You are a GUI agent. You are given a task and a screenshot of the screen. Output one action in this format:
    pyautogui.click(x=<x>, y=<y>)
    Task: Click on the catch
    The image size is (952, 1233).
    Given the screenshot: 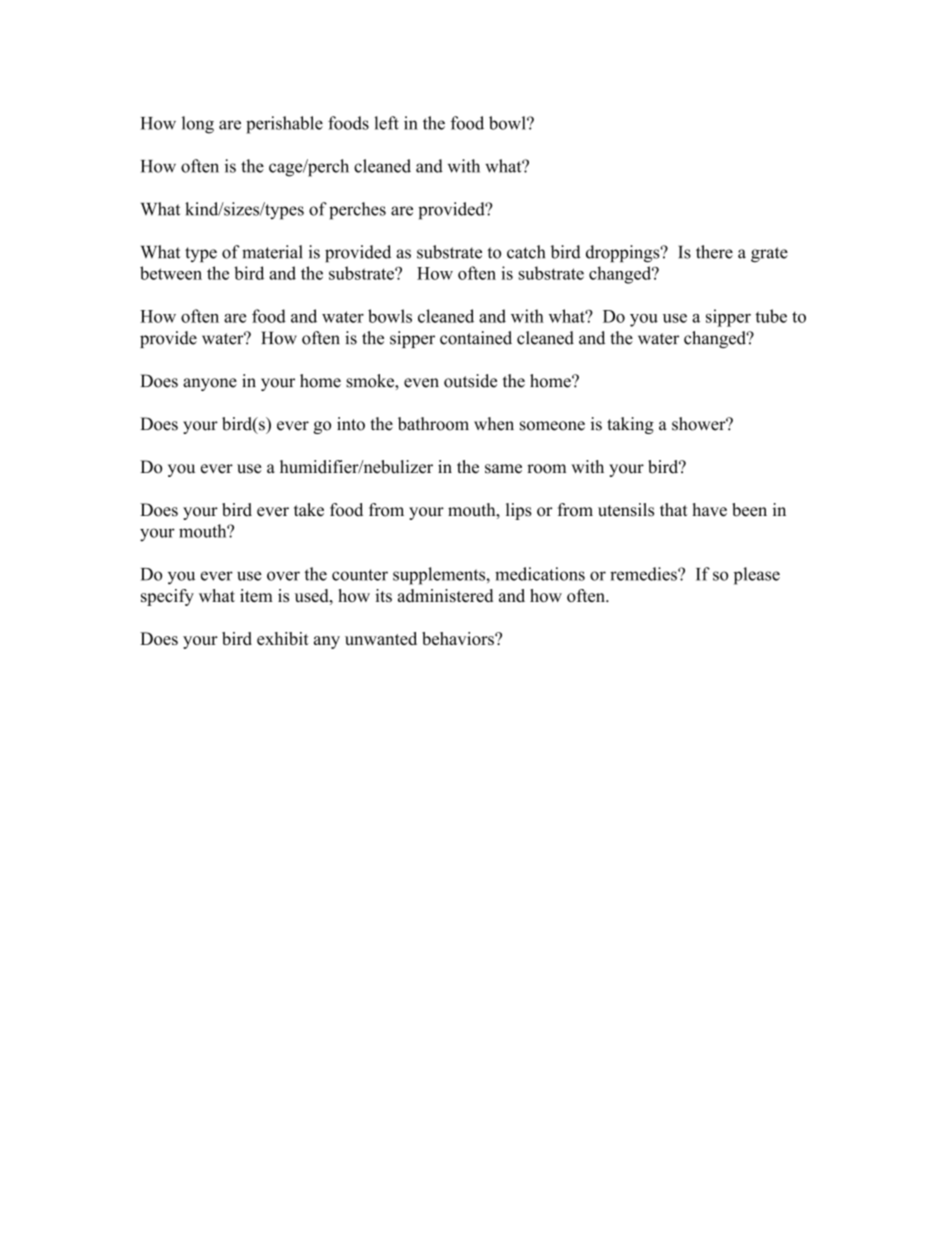 What is the action you would take?
    pyautogui.click(x=526, y=252)
